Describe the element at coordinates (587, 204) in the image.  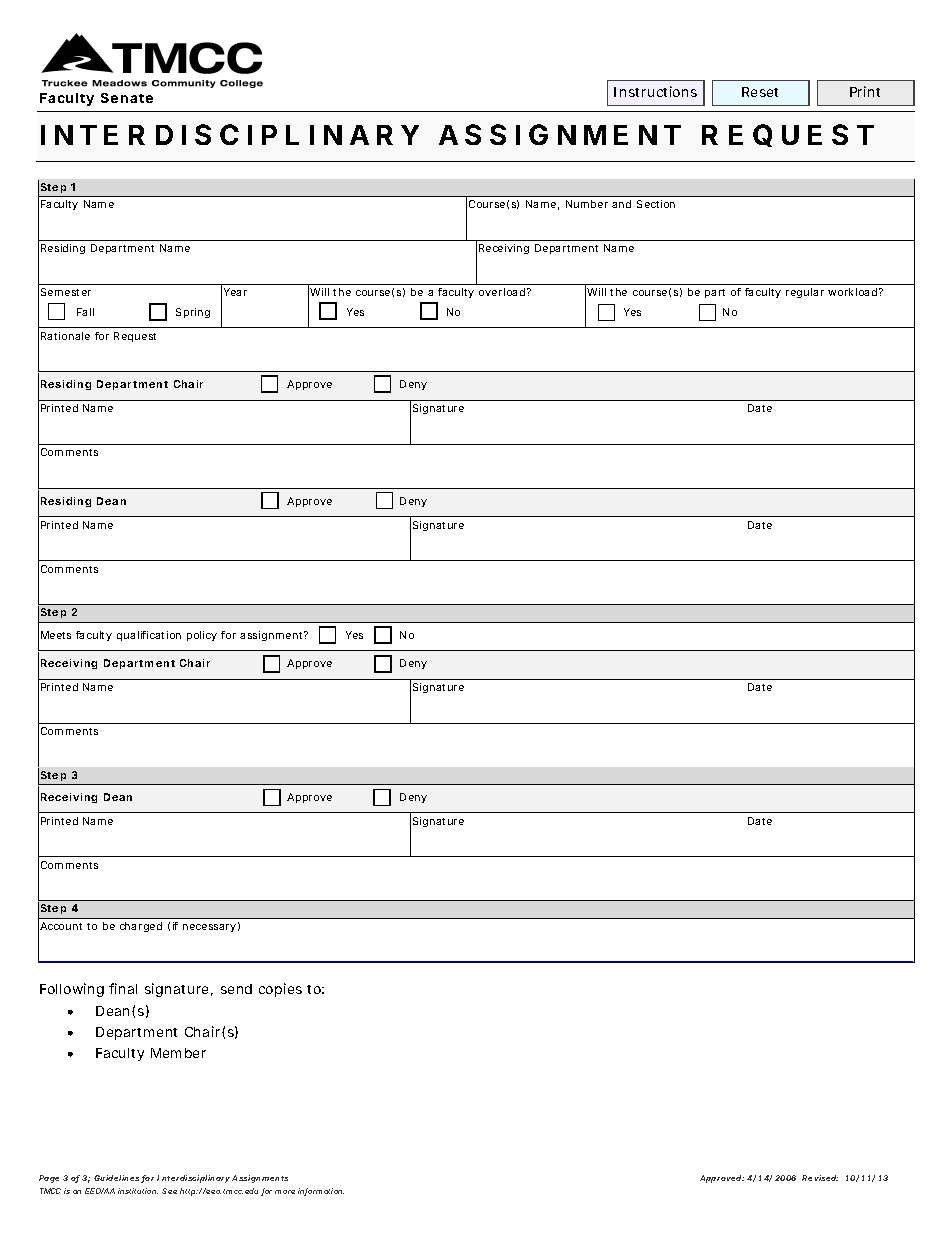
I see `Number` at that location.
